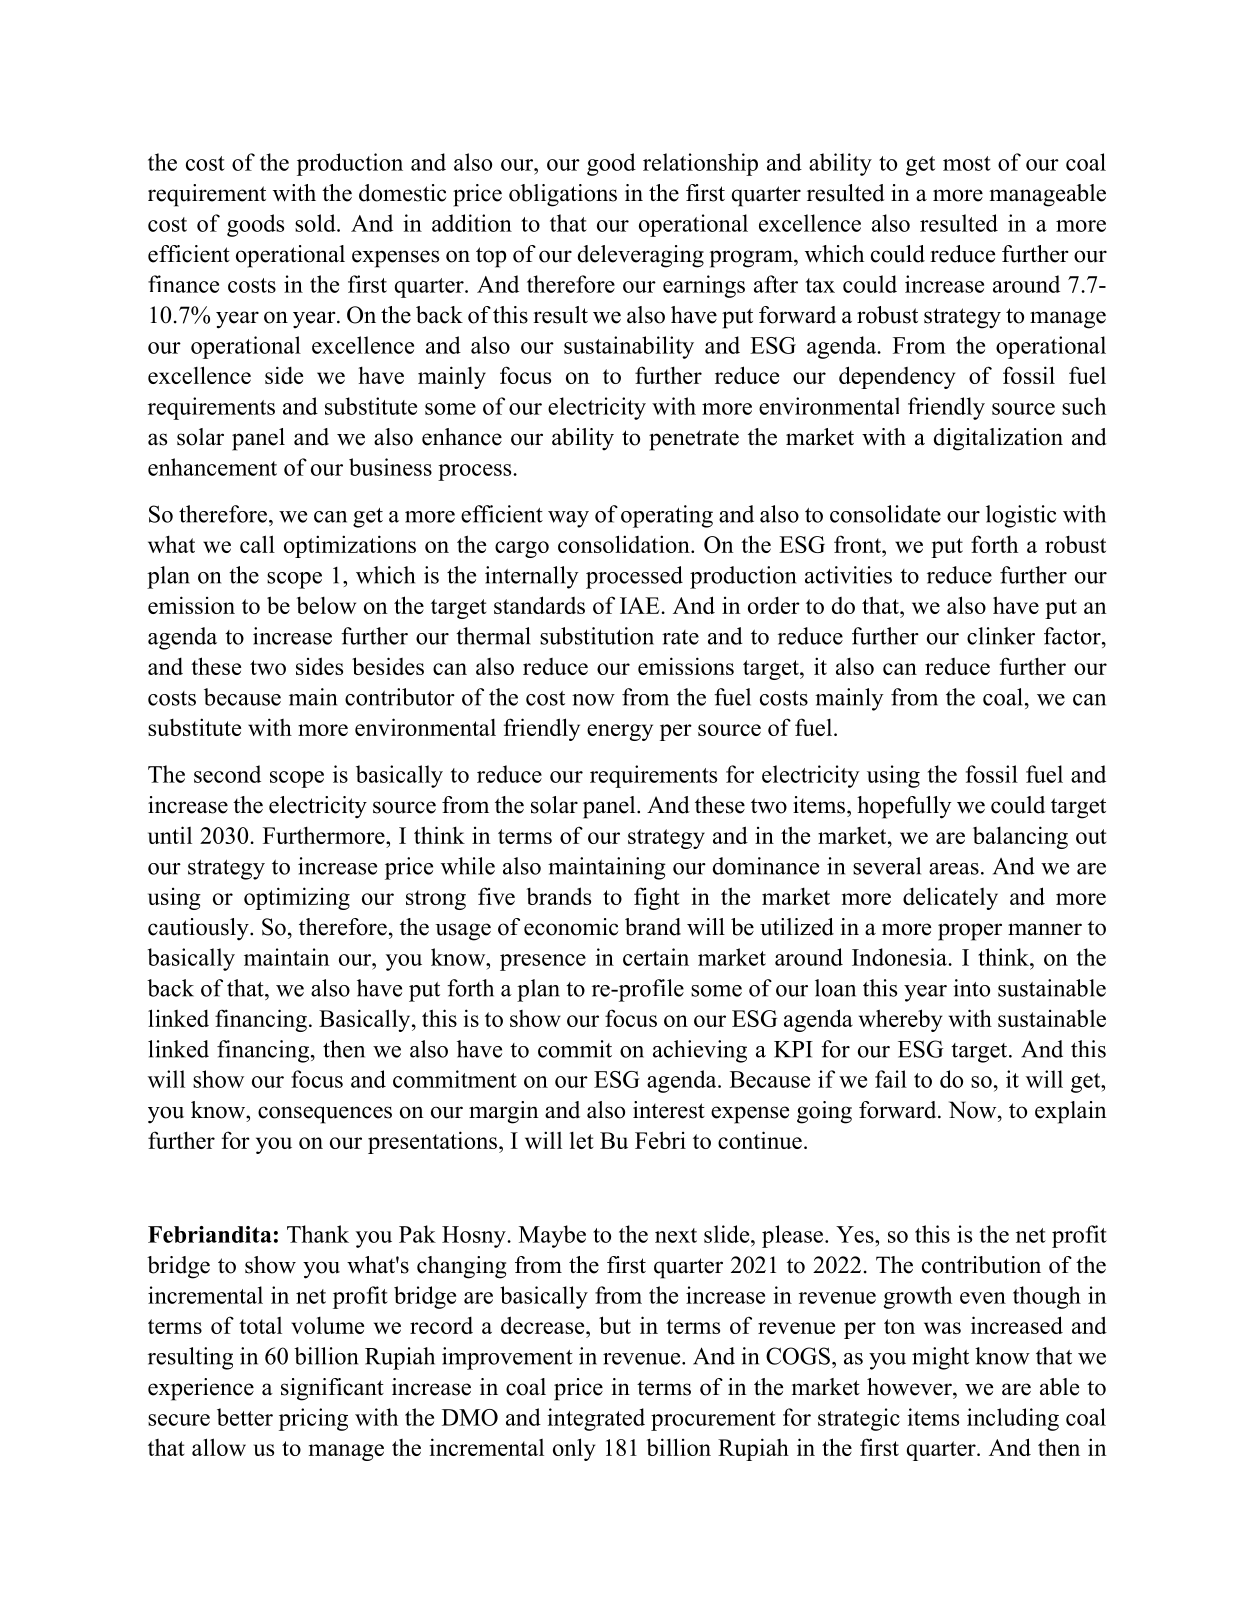 The width and height of the page is (1254, 1622). I want to click on energy, so click(620, 732).
